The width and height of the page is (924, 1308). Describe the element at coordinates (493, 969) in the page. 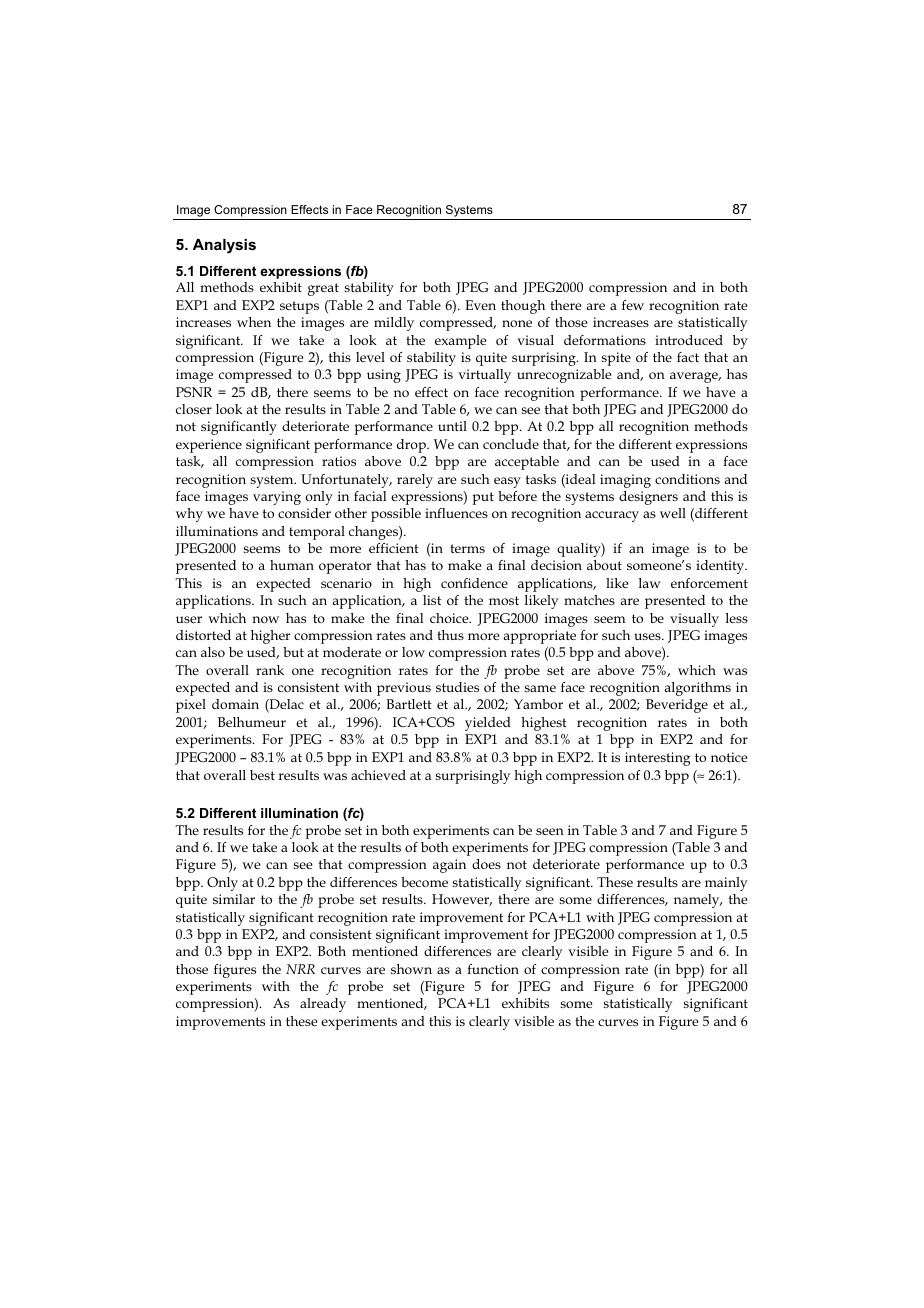

I see `function` at that location.
